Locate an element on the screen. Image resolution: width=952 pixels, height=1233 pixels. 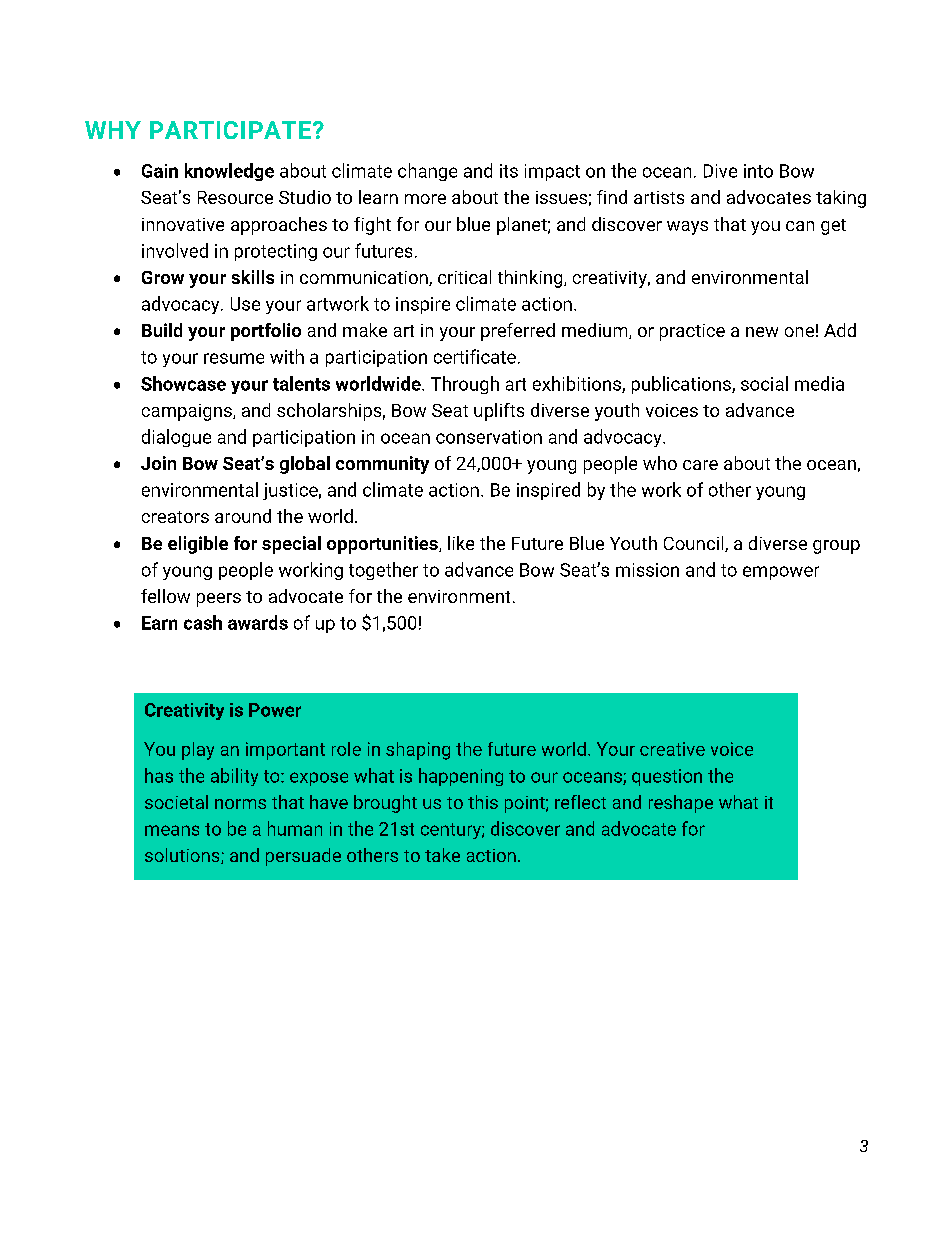
means is located at coordinates (172, 830).
